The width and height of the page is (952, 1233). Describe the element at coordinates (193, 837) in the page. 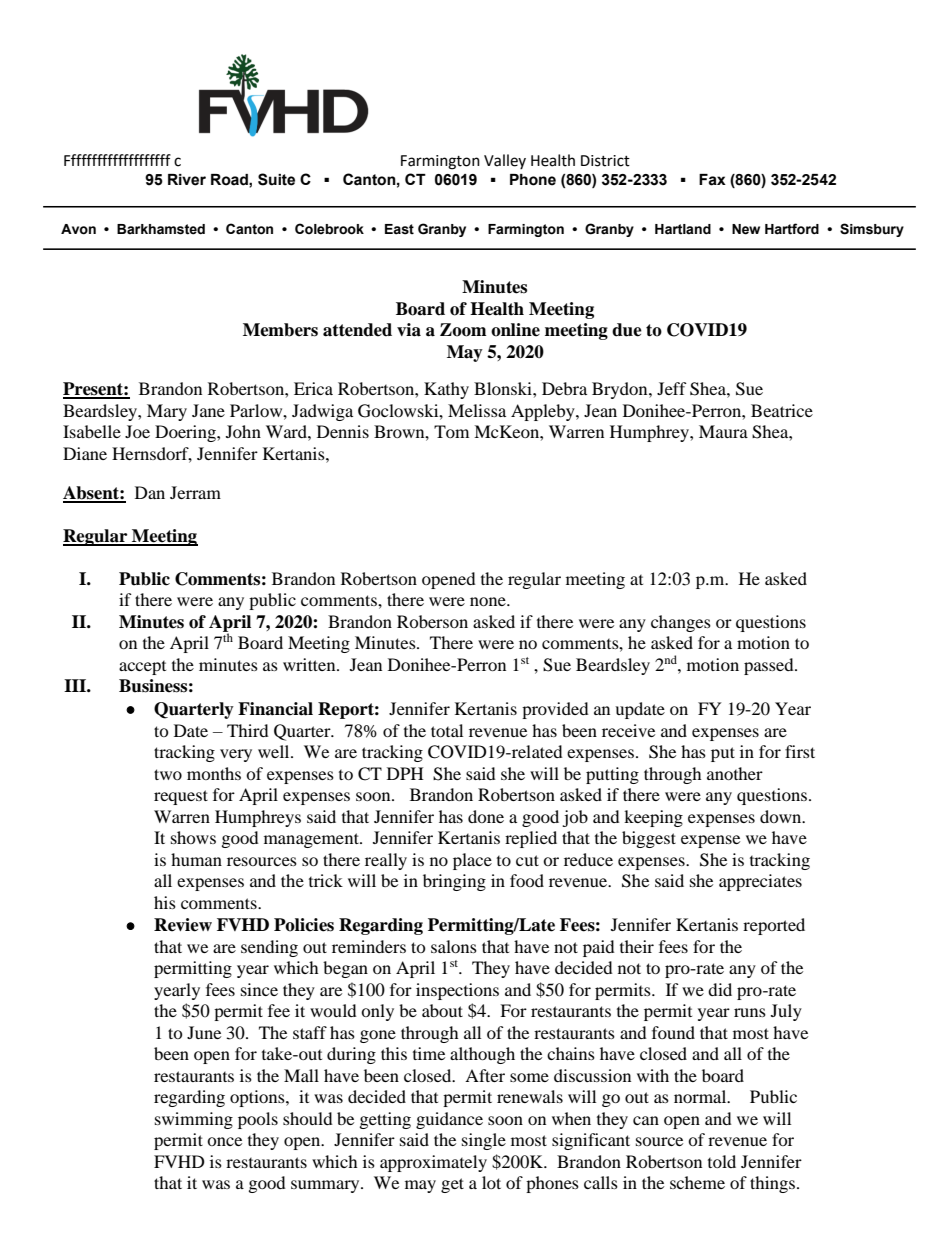

I see `shows` at that location.
